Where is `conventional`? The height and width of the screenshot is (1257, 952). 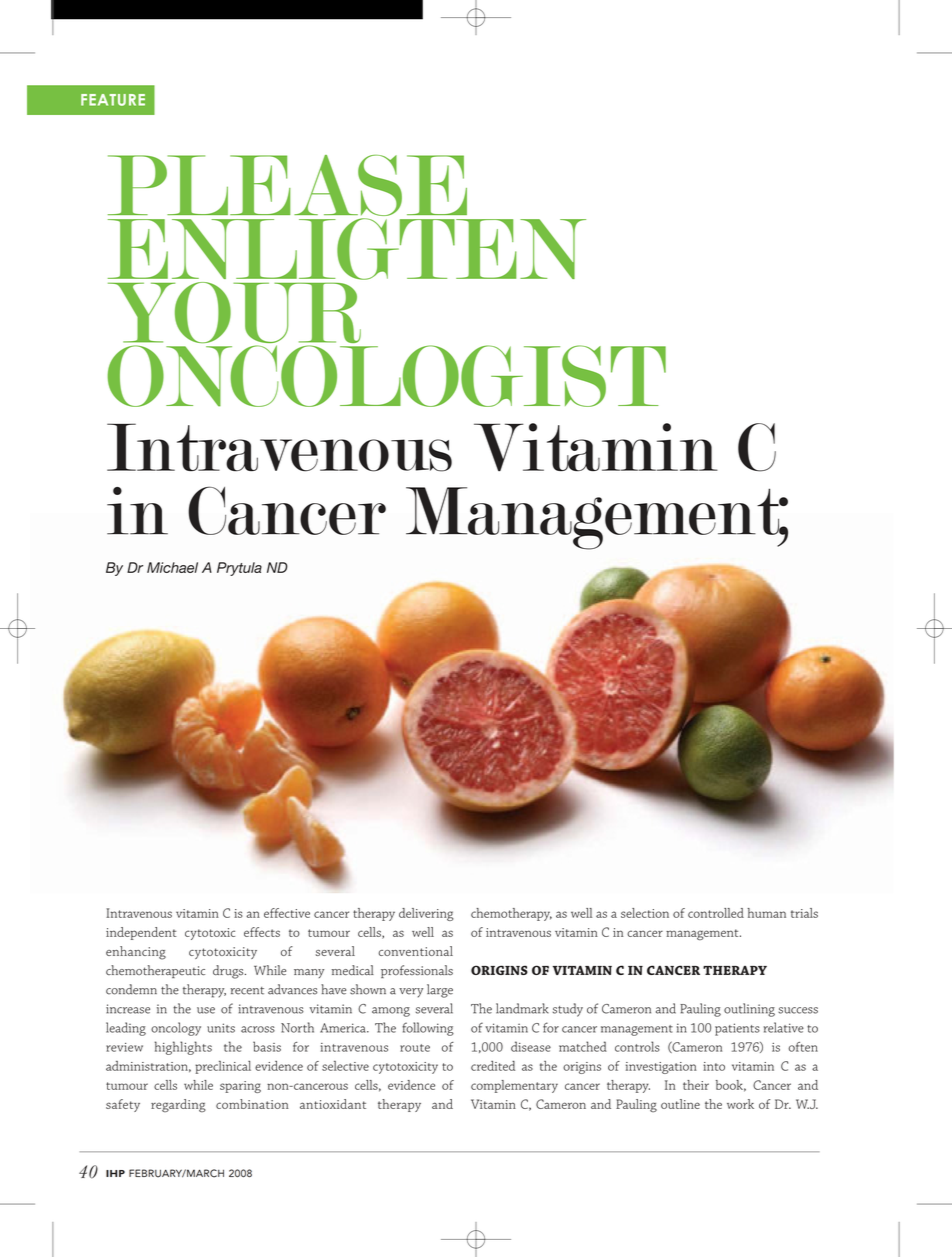
conventional is located at coordinates (415, 951).
